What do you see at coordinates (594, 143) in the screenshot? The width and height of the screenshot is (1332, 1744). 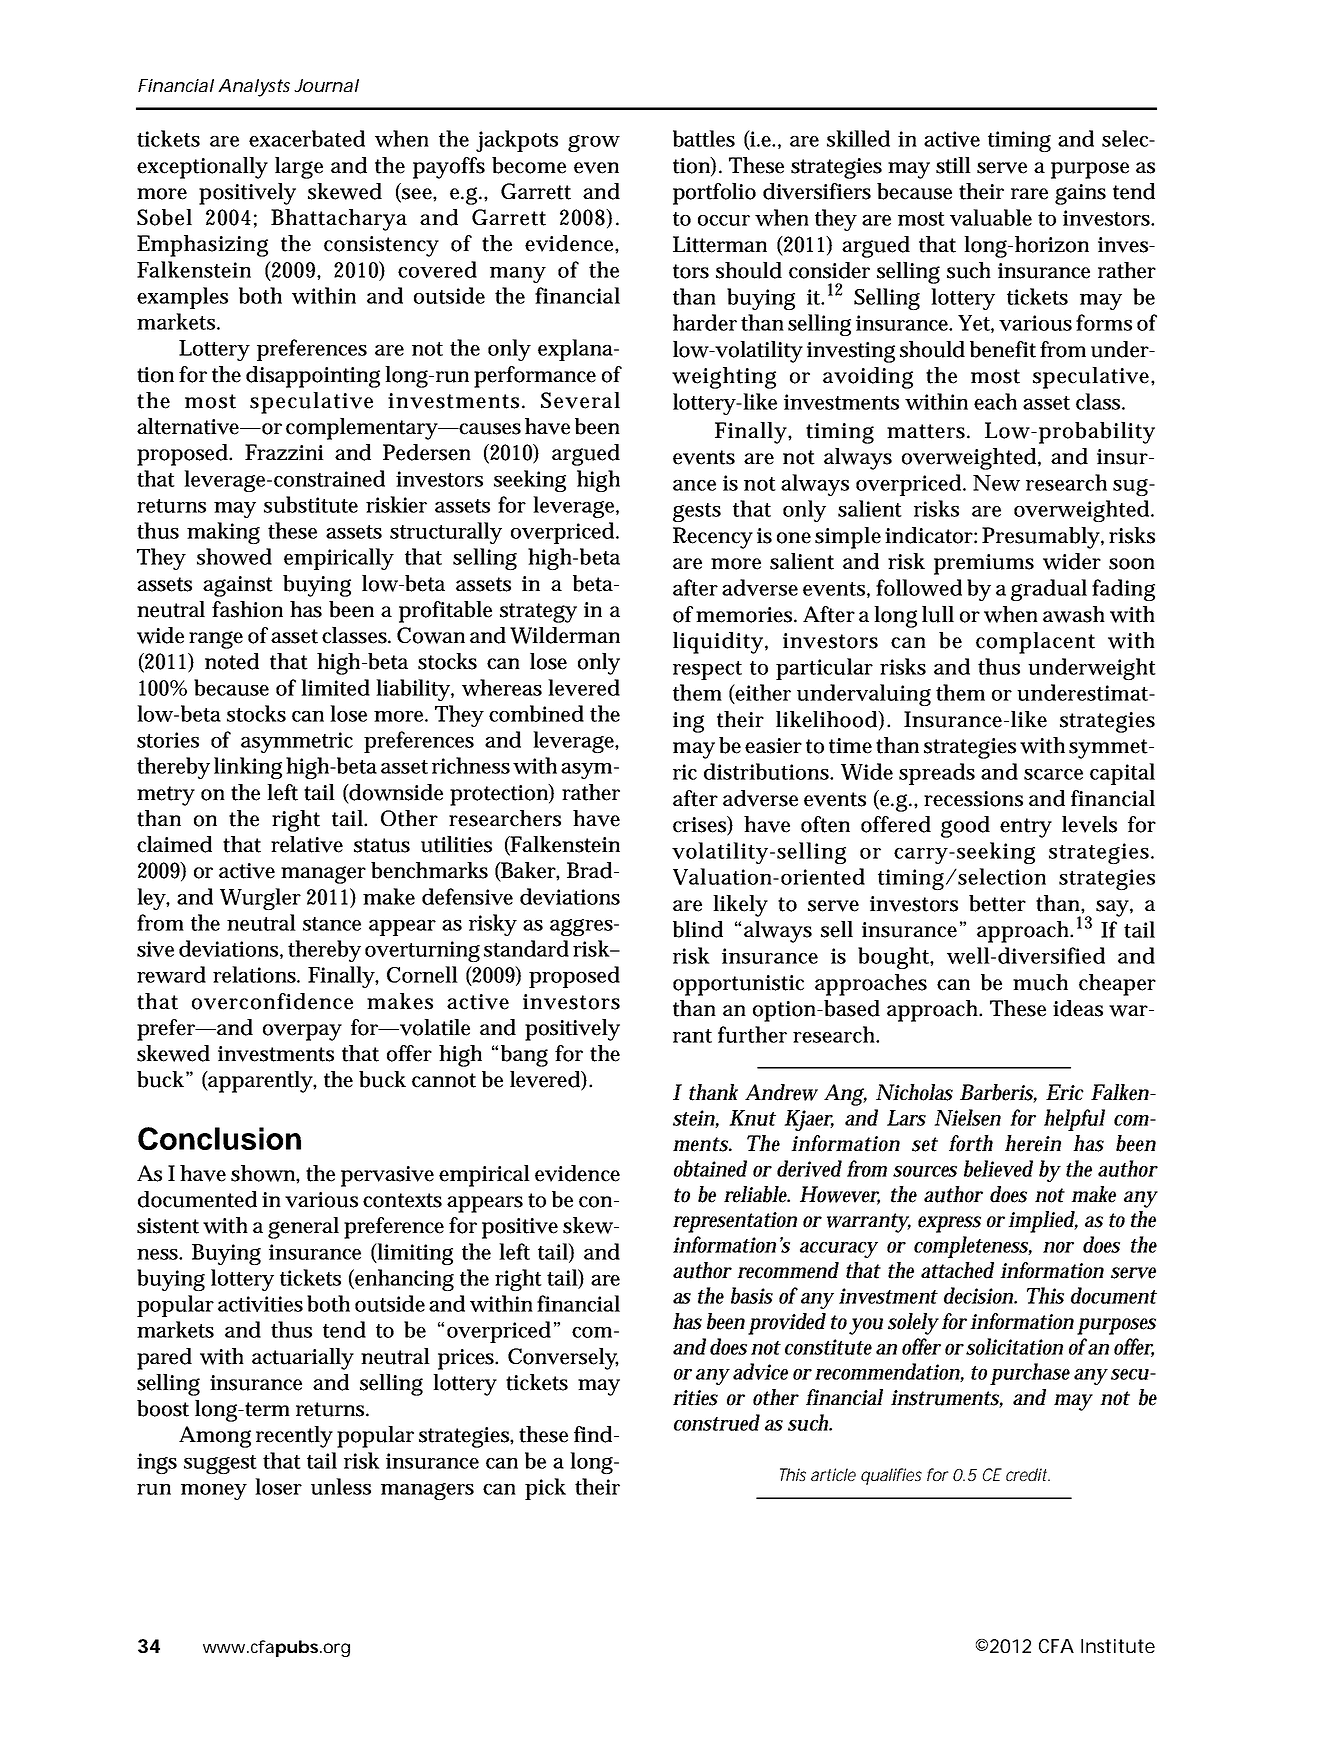 I see `grow` at bounding box center [594, 143].
